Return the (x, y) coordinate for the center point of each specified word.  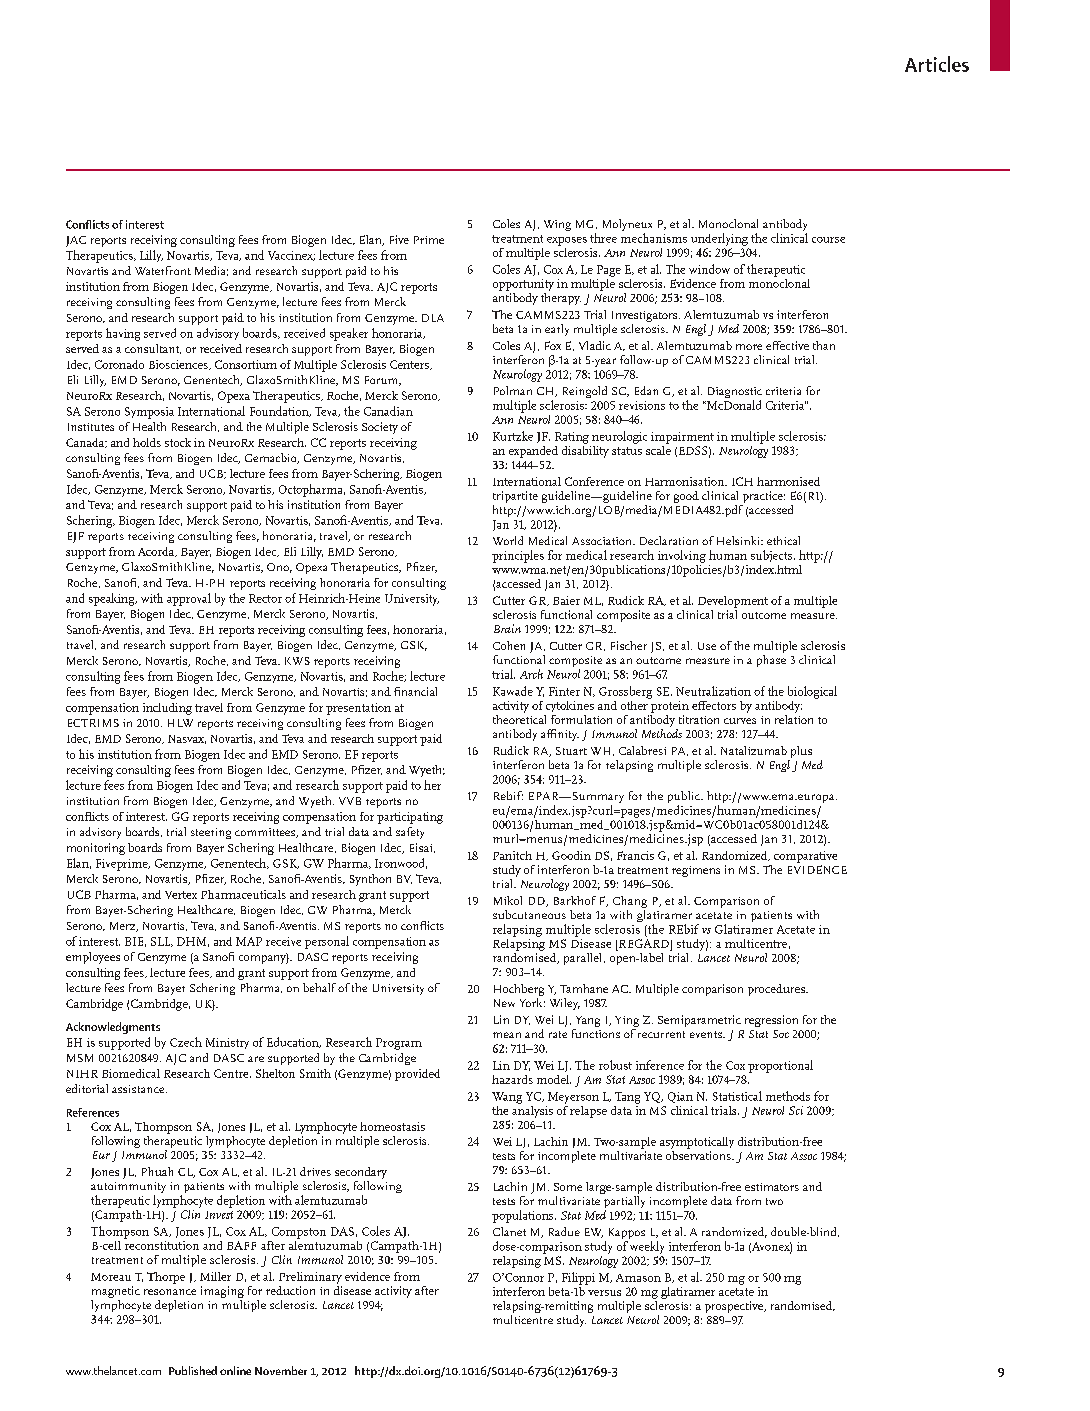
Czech (186, 1042)
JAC (76, 241)
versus (604, 1293)
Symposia (149, 413)
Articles (937, 64)
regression (771, 1021)
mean (507, 1035)
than (824, 345)
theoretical (519, 718)
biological (812, 692)
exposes (567, 241)
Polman (513, 390)
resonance (170, 1292)
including (167, 709)
